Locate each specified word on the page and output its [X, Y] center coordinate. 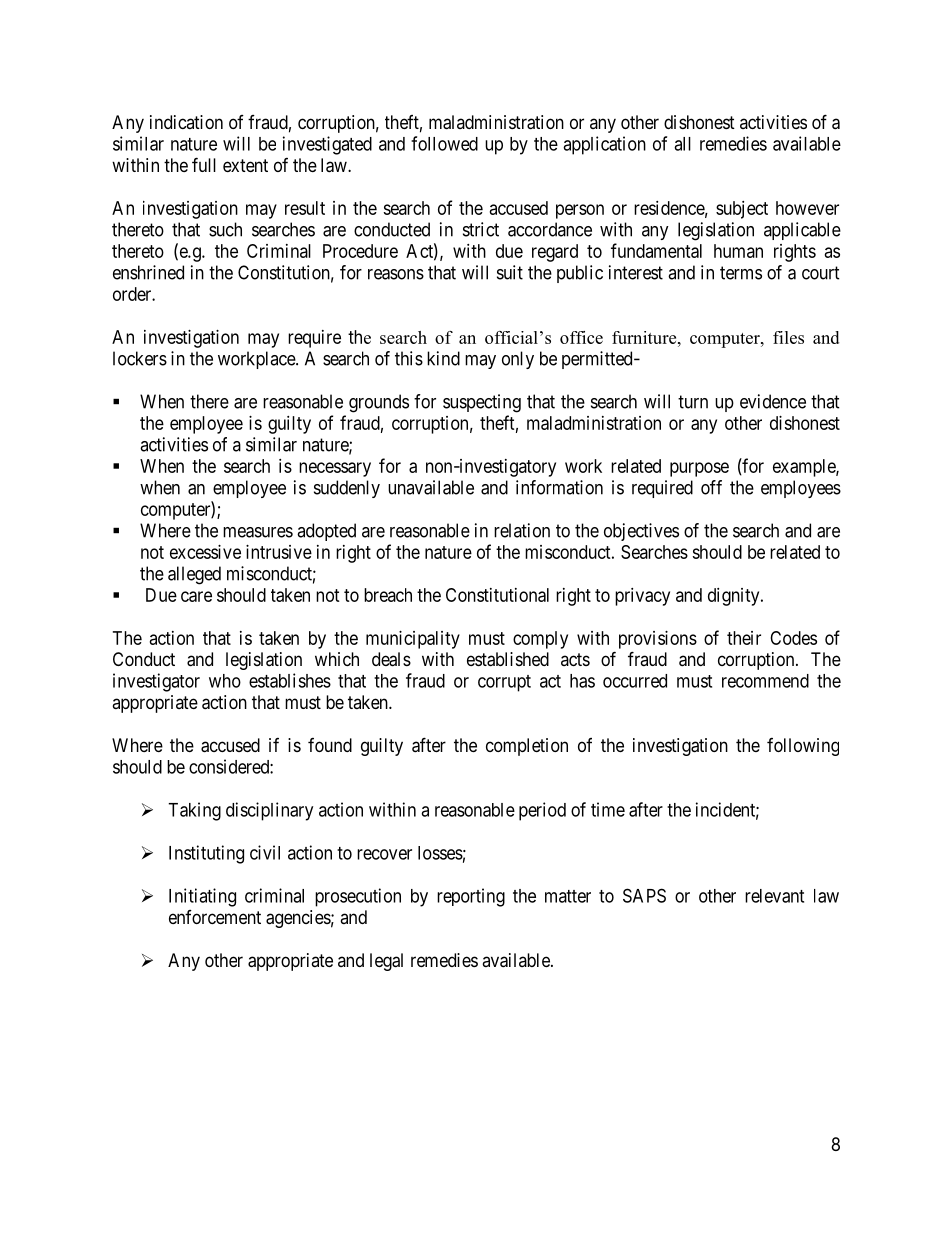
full [204, 164]
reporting [471, 897]
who [225, 681]
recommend [765, 681]
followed [444, 143]
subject [742, 210]
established [508, 659]
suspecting [482, 403]
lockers [140, 358]
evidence [773, 401]
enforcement [215, 917]
